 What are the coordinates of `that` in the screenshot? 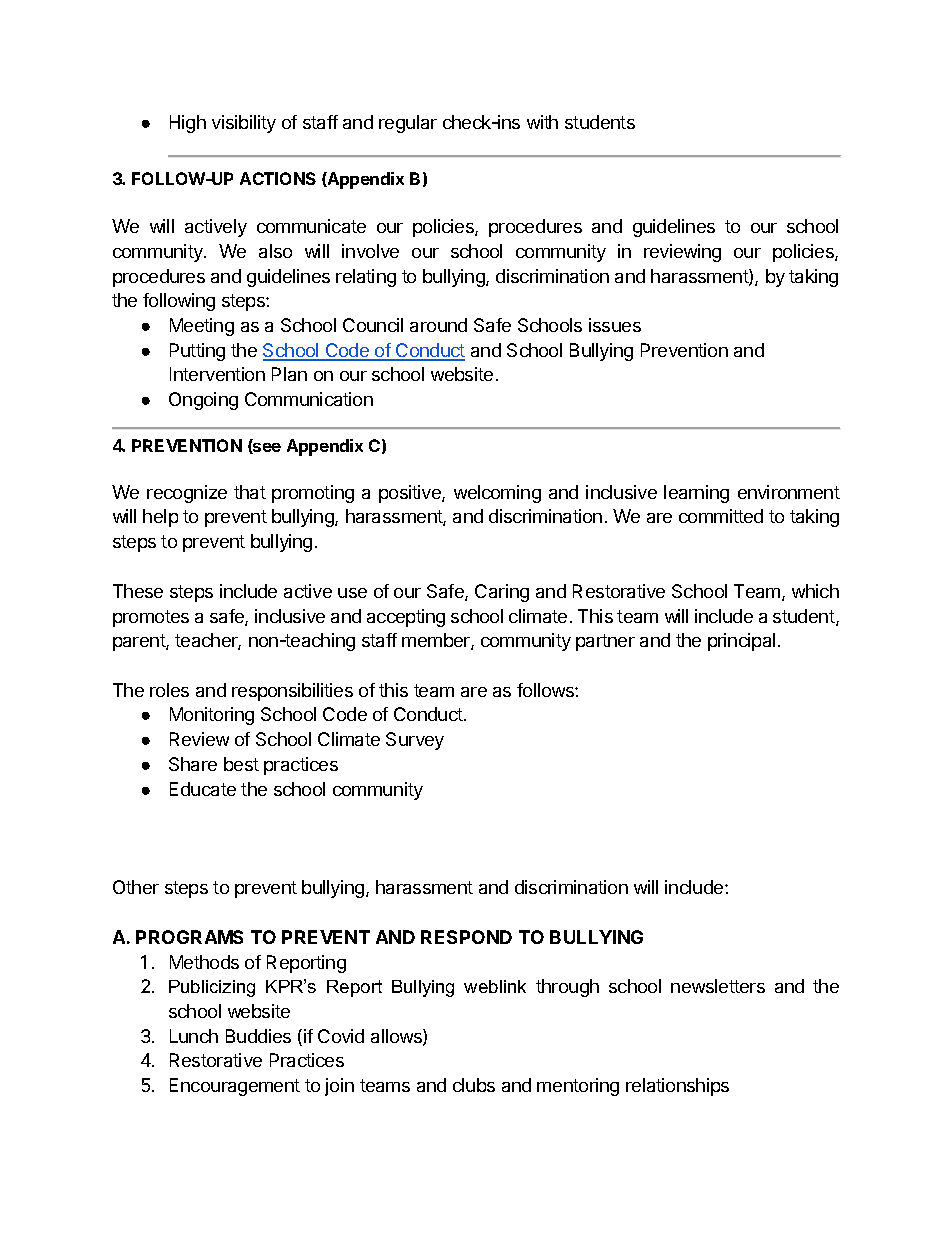 It's located at (250, 492).
